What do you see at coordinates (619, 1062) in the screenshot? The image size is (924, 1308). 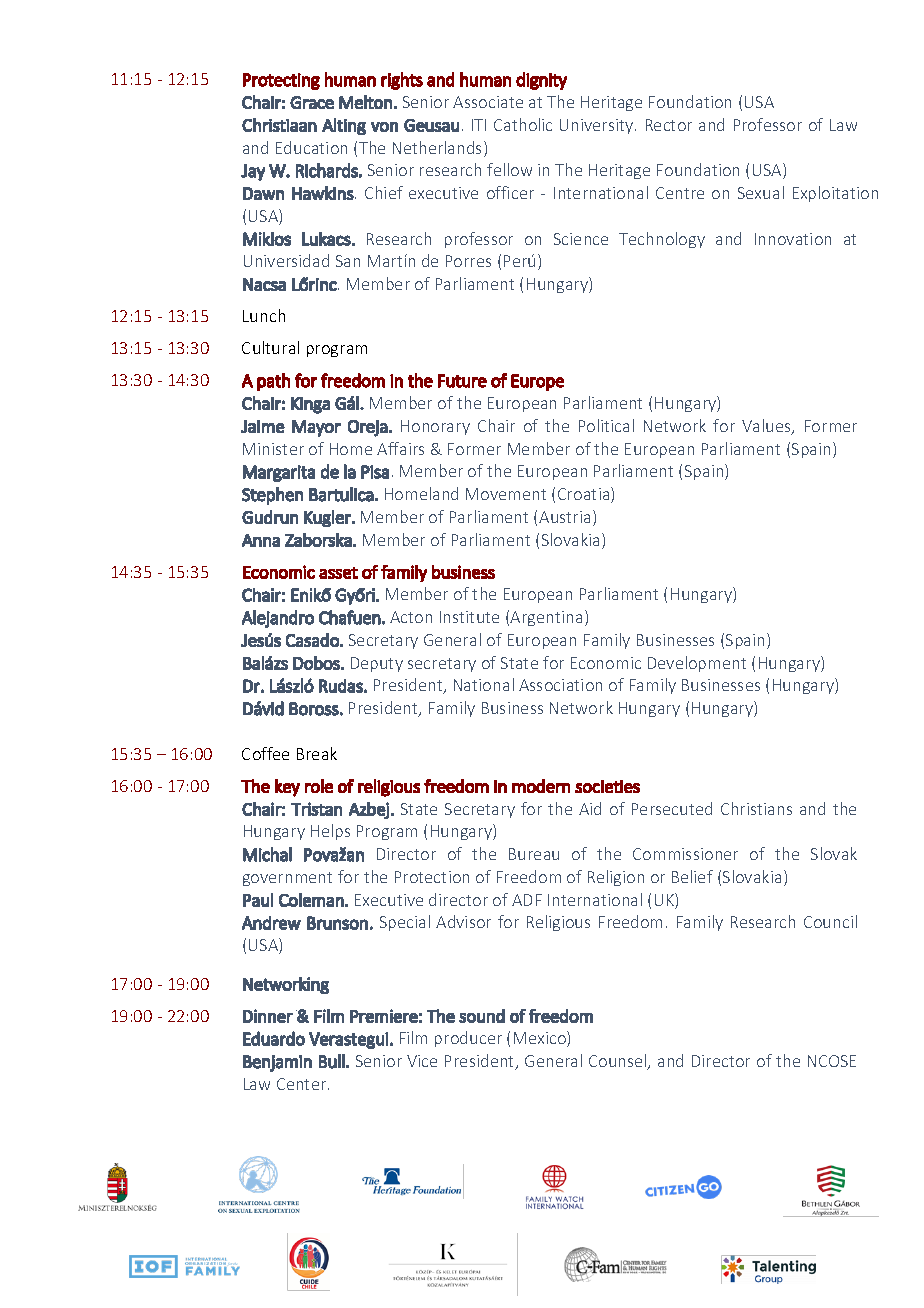 I see `Counsel` at bounding box center [619, 1062].
